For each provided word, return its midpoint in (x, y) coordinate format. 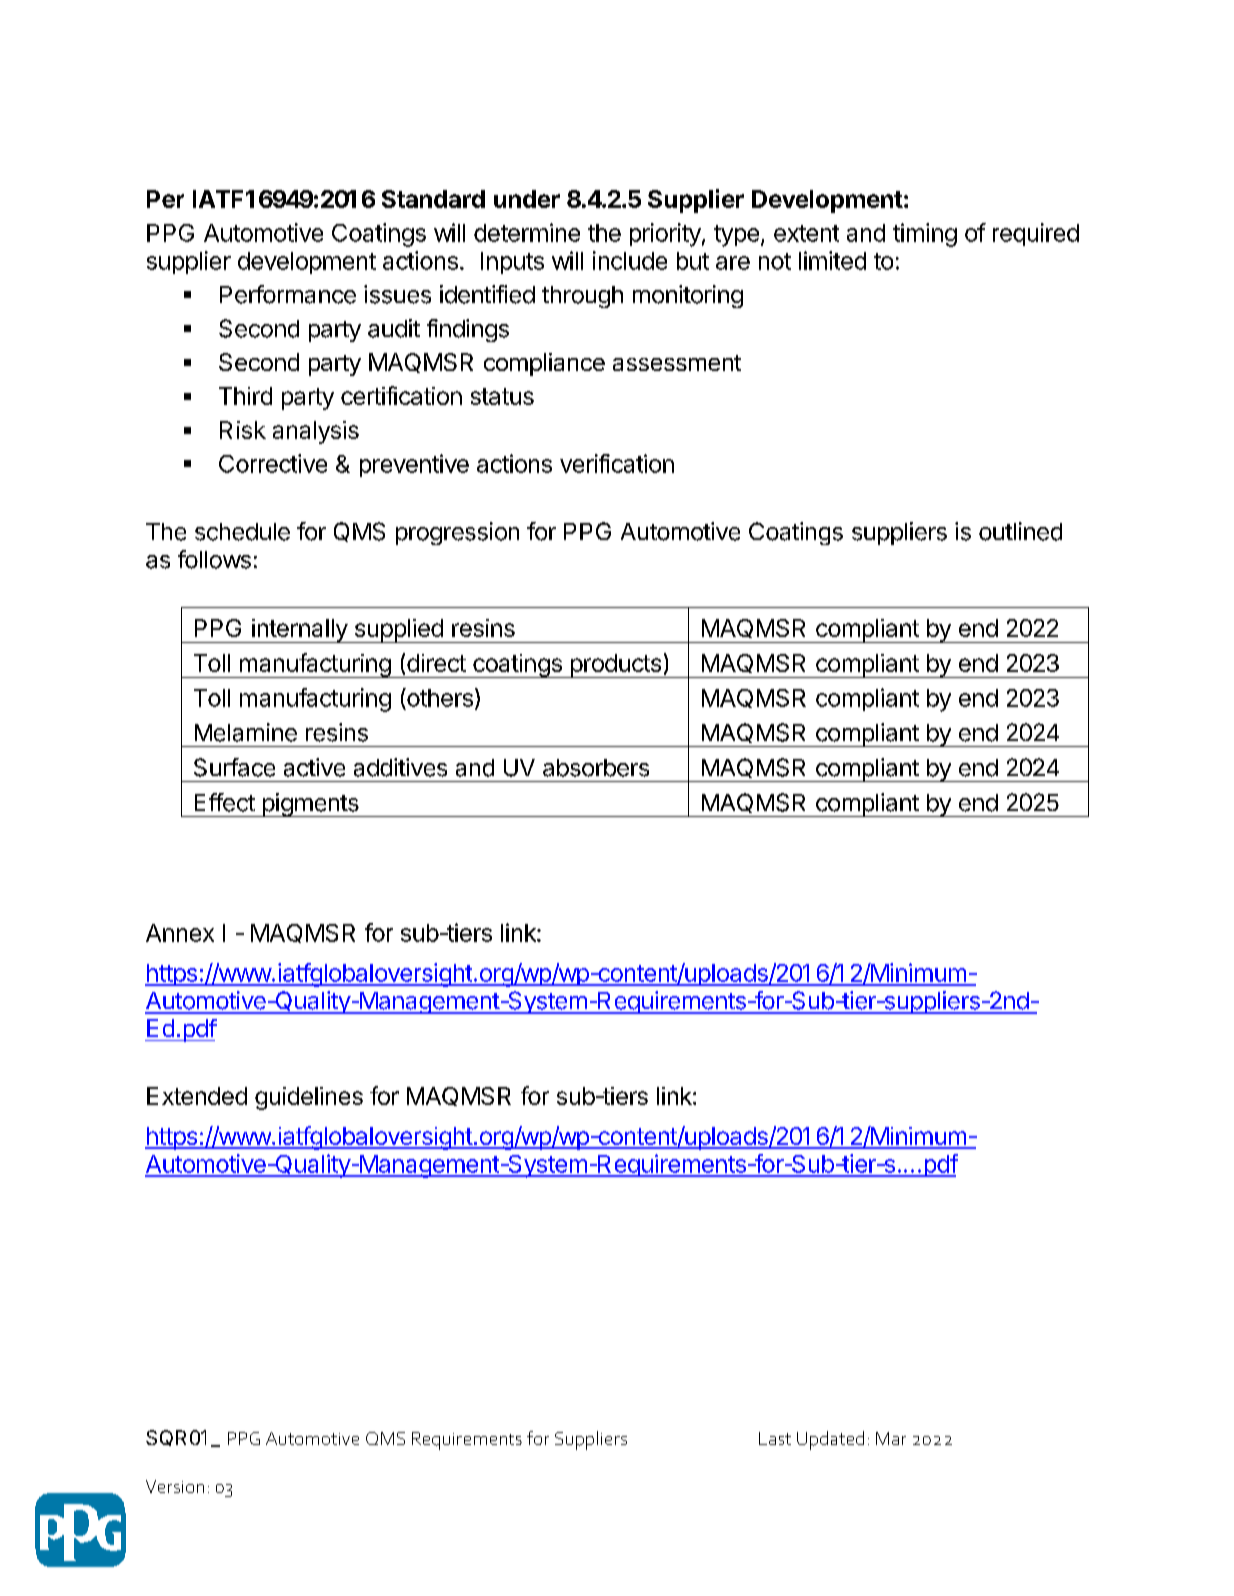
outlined (1020, 531)
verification (617, 463)
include (630, 260)
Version (175, 1486)
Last (775, 1438)
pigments (310, 805)
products (615, 666)
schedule (242, 532)
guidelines (309, 1098)
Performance (288, 294)
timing (925, 235)
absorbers (596, 768)
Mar (891, 1438)
